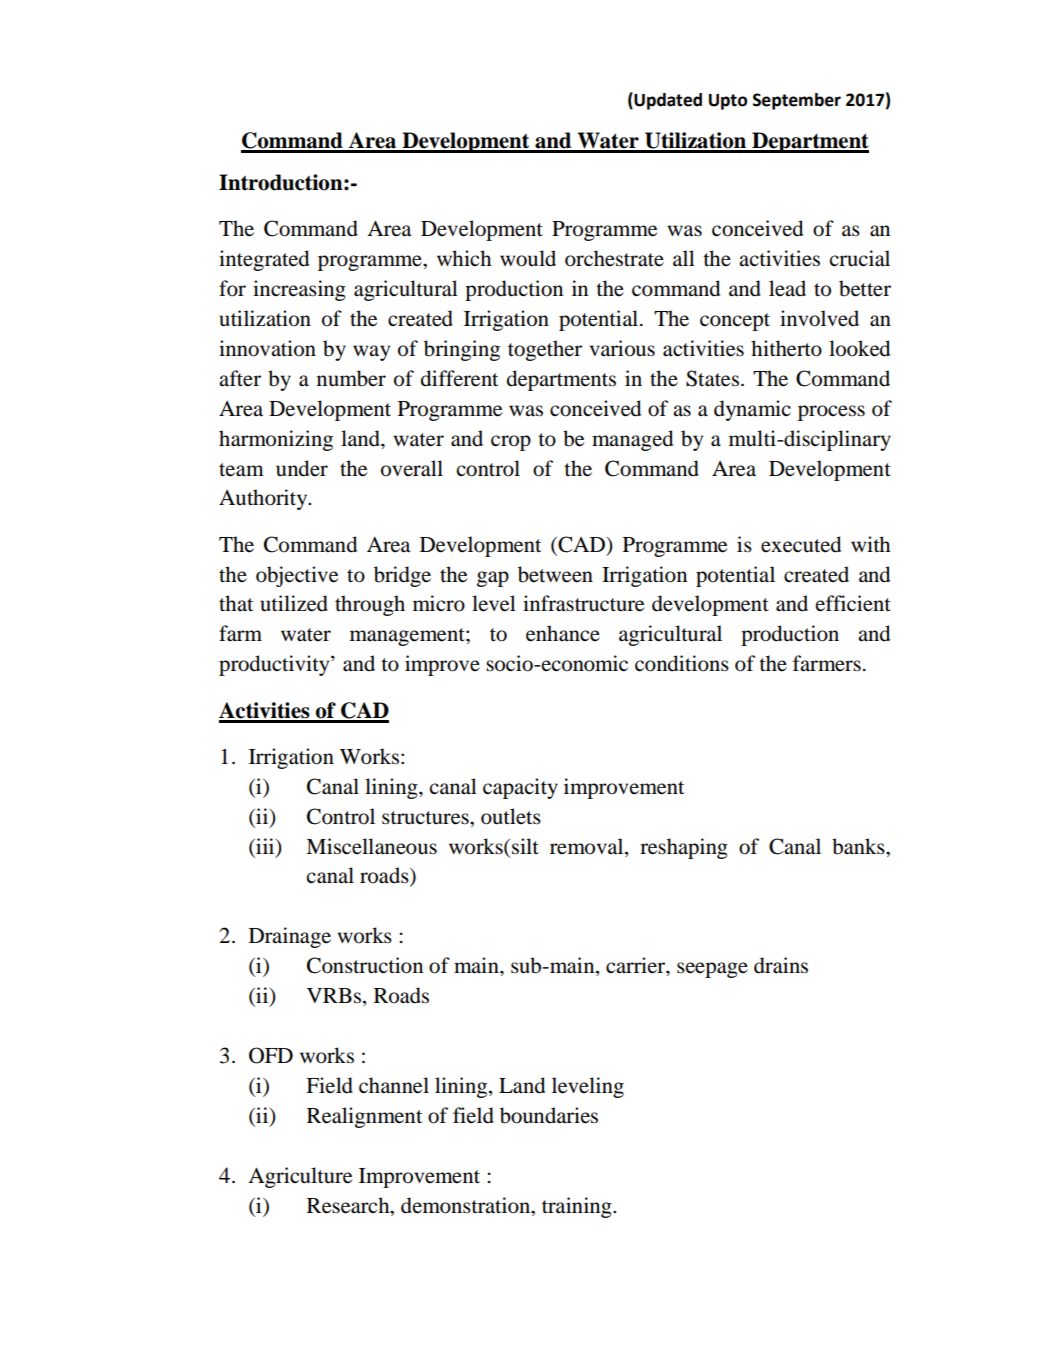 This screenshot has height=1363, width=1053. Describe the element at coordinates (300, 1177) in the screenshot. I see `Agriculture` at that location.
